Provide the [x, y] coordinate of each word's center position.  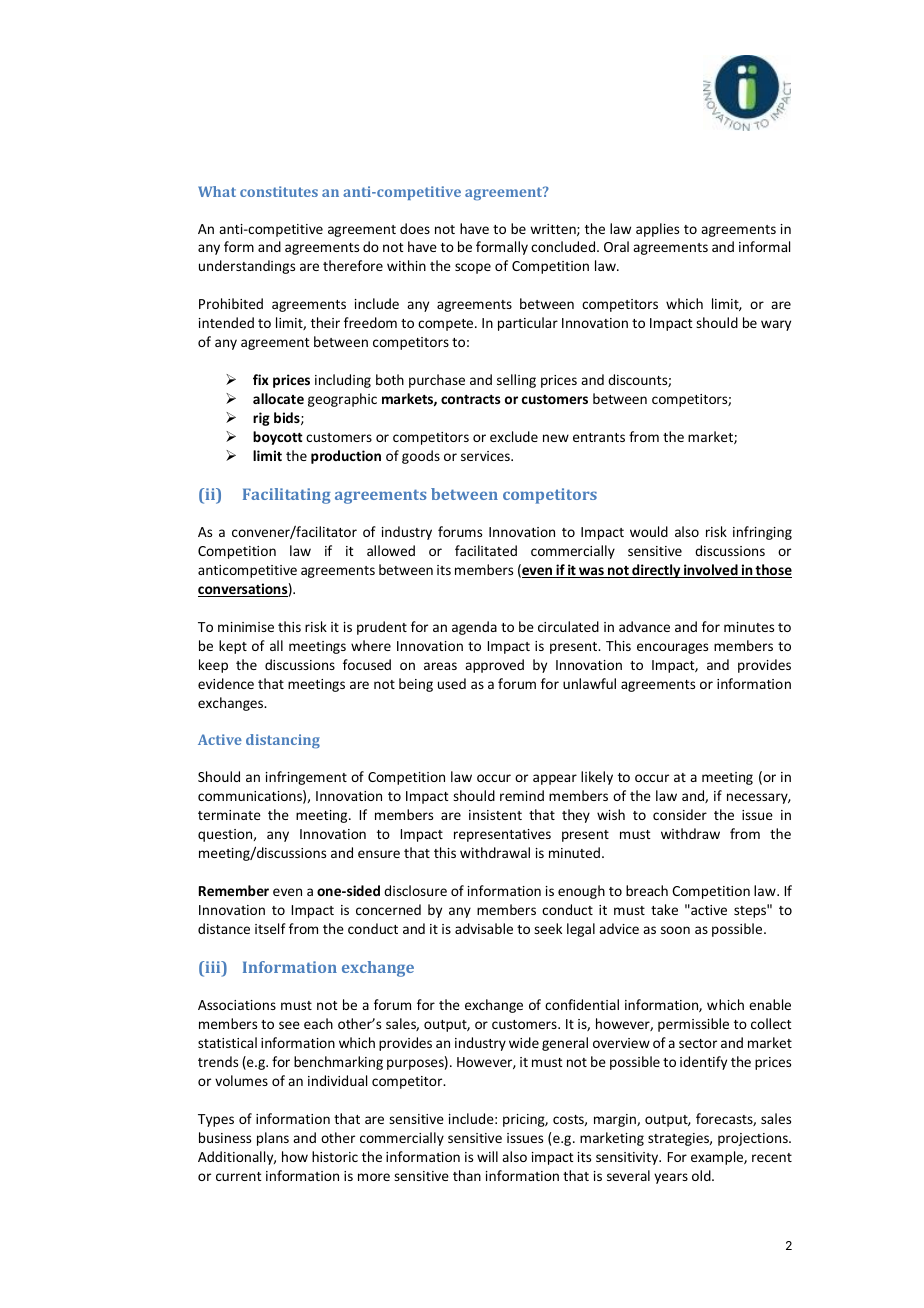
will [487, 1156]
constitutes [279, 191]
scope [473, 268]
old [702, 1175]
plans [273, 1139]
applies [657, 230]
